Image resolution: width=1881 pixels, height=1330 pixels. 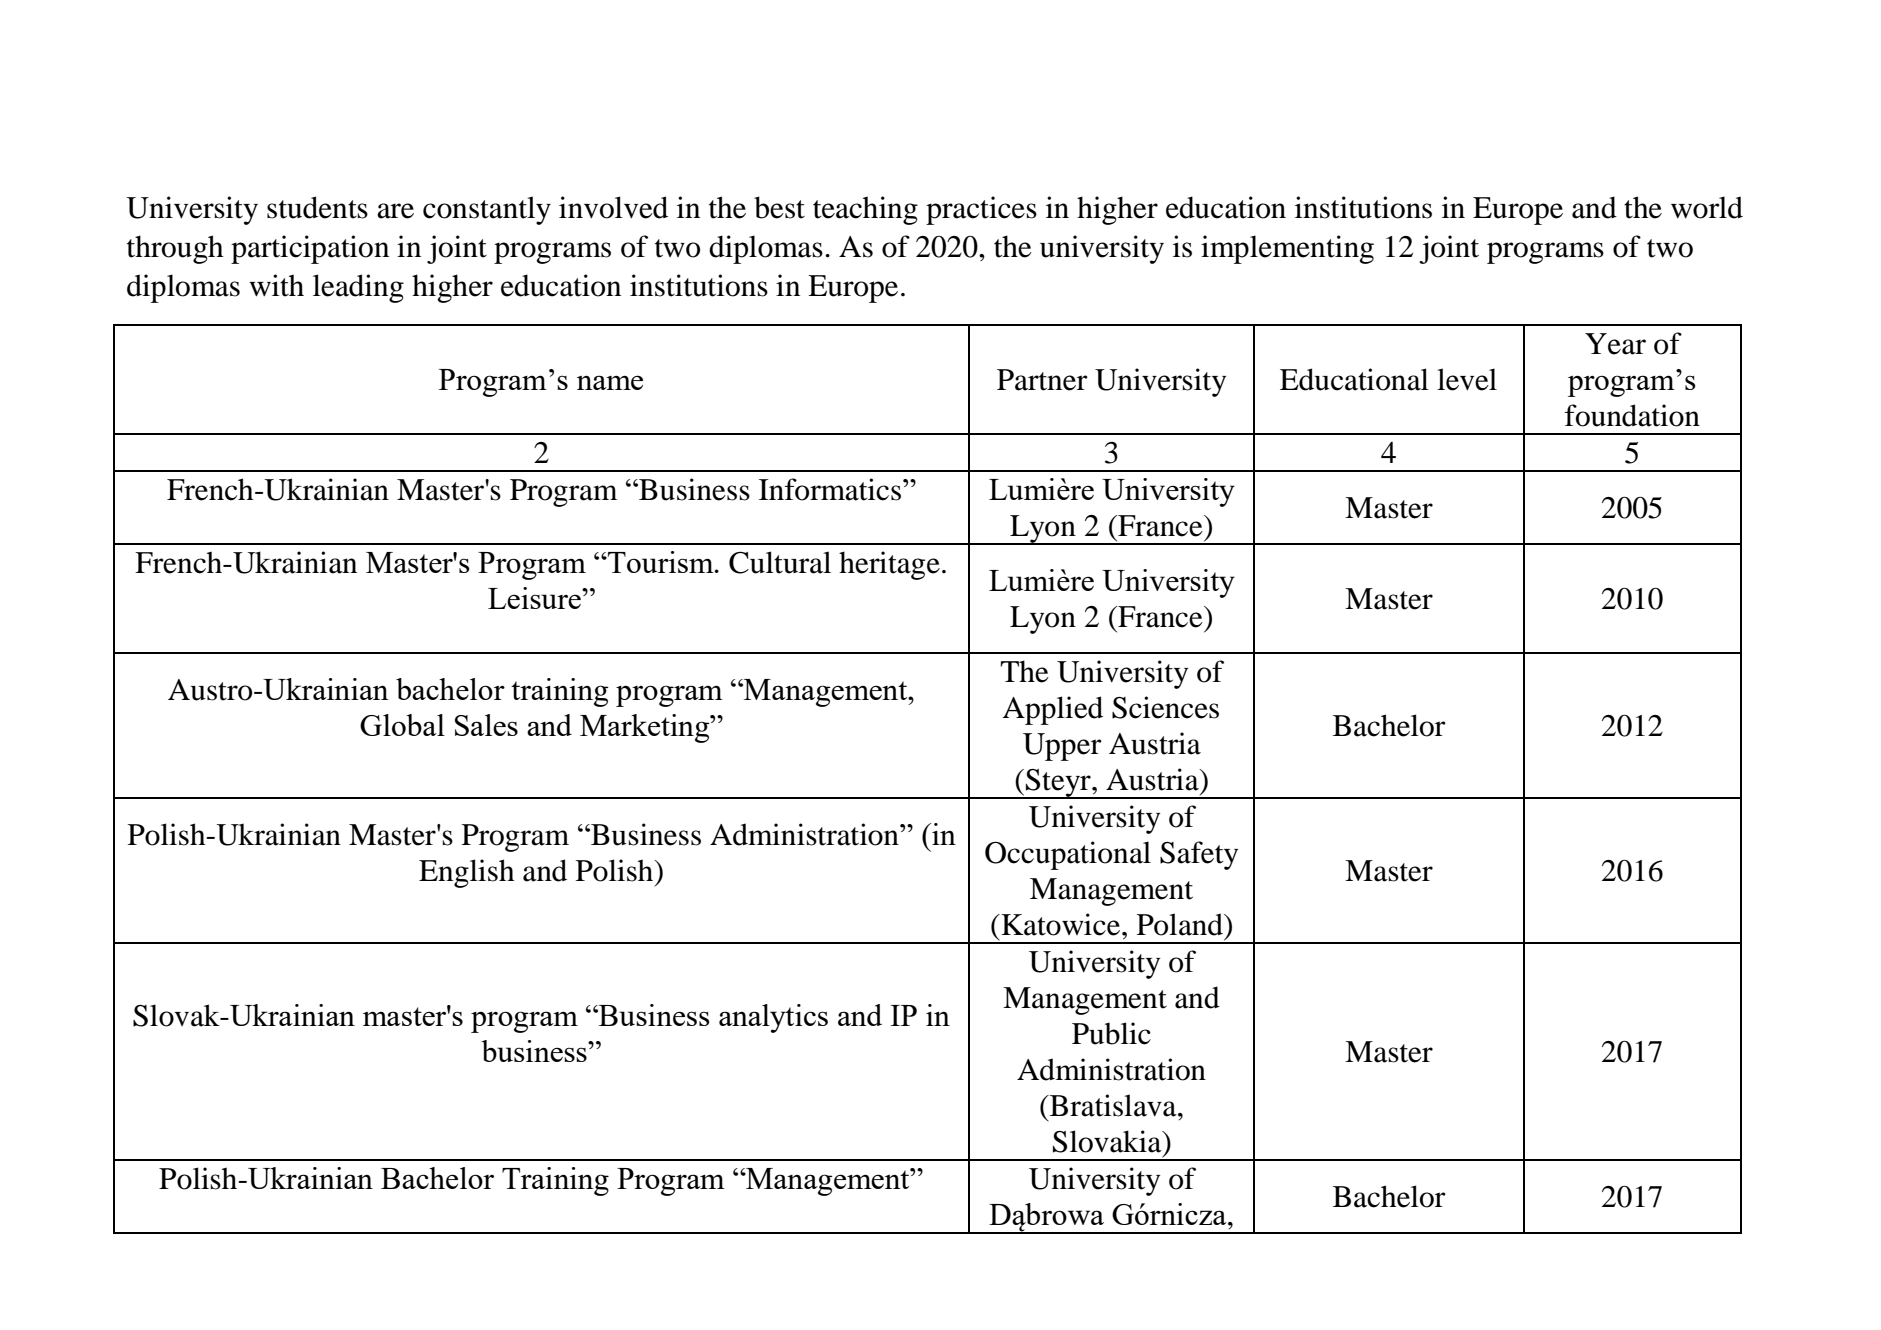 What do you see at coordinates (1052, 710) in the screenshot?
I see `Applied` at bounding box center [1052, 710].
